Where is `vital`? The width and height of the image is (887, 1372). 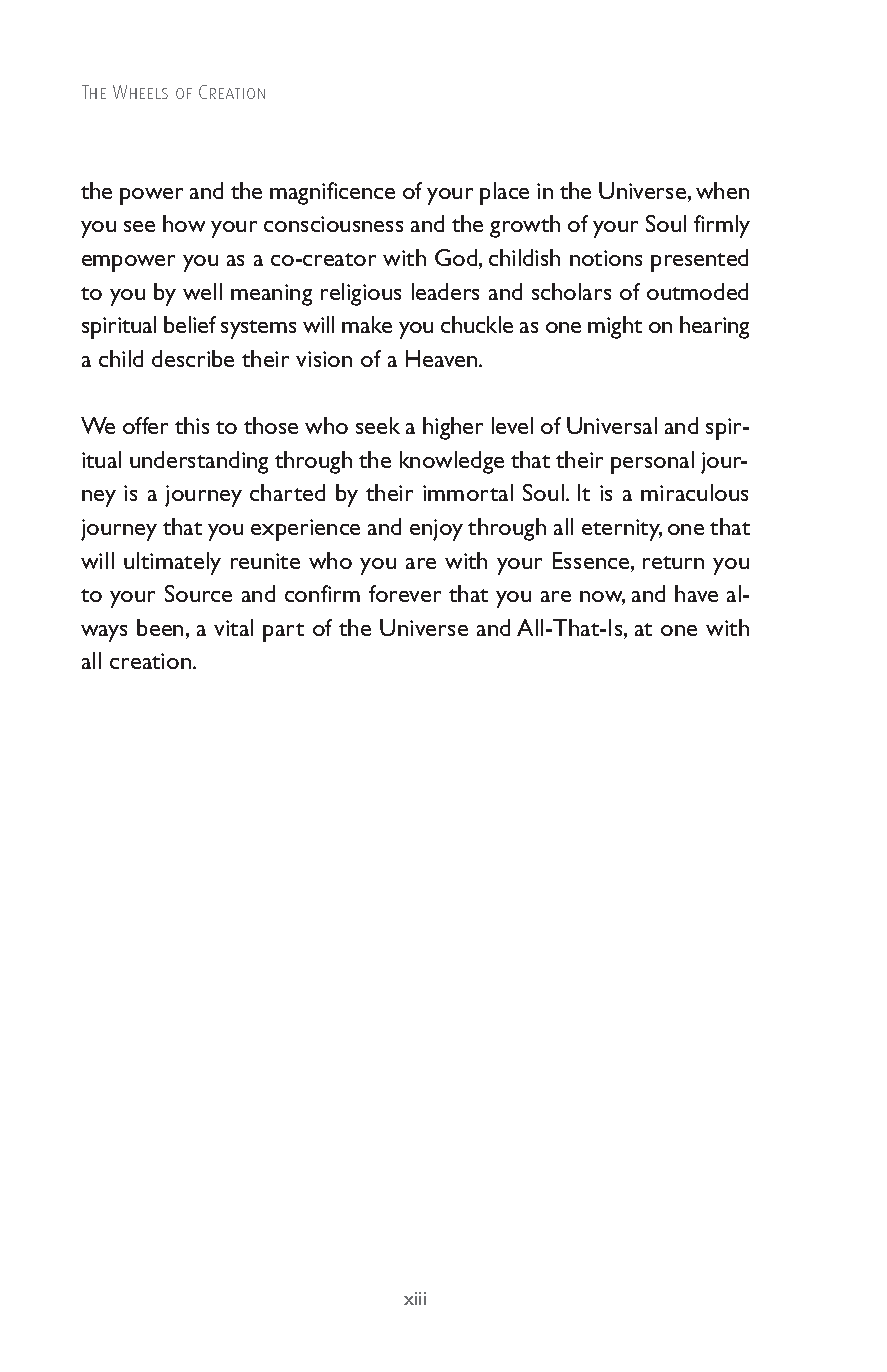 vital is located at coordinates (233, 627).
